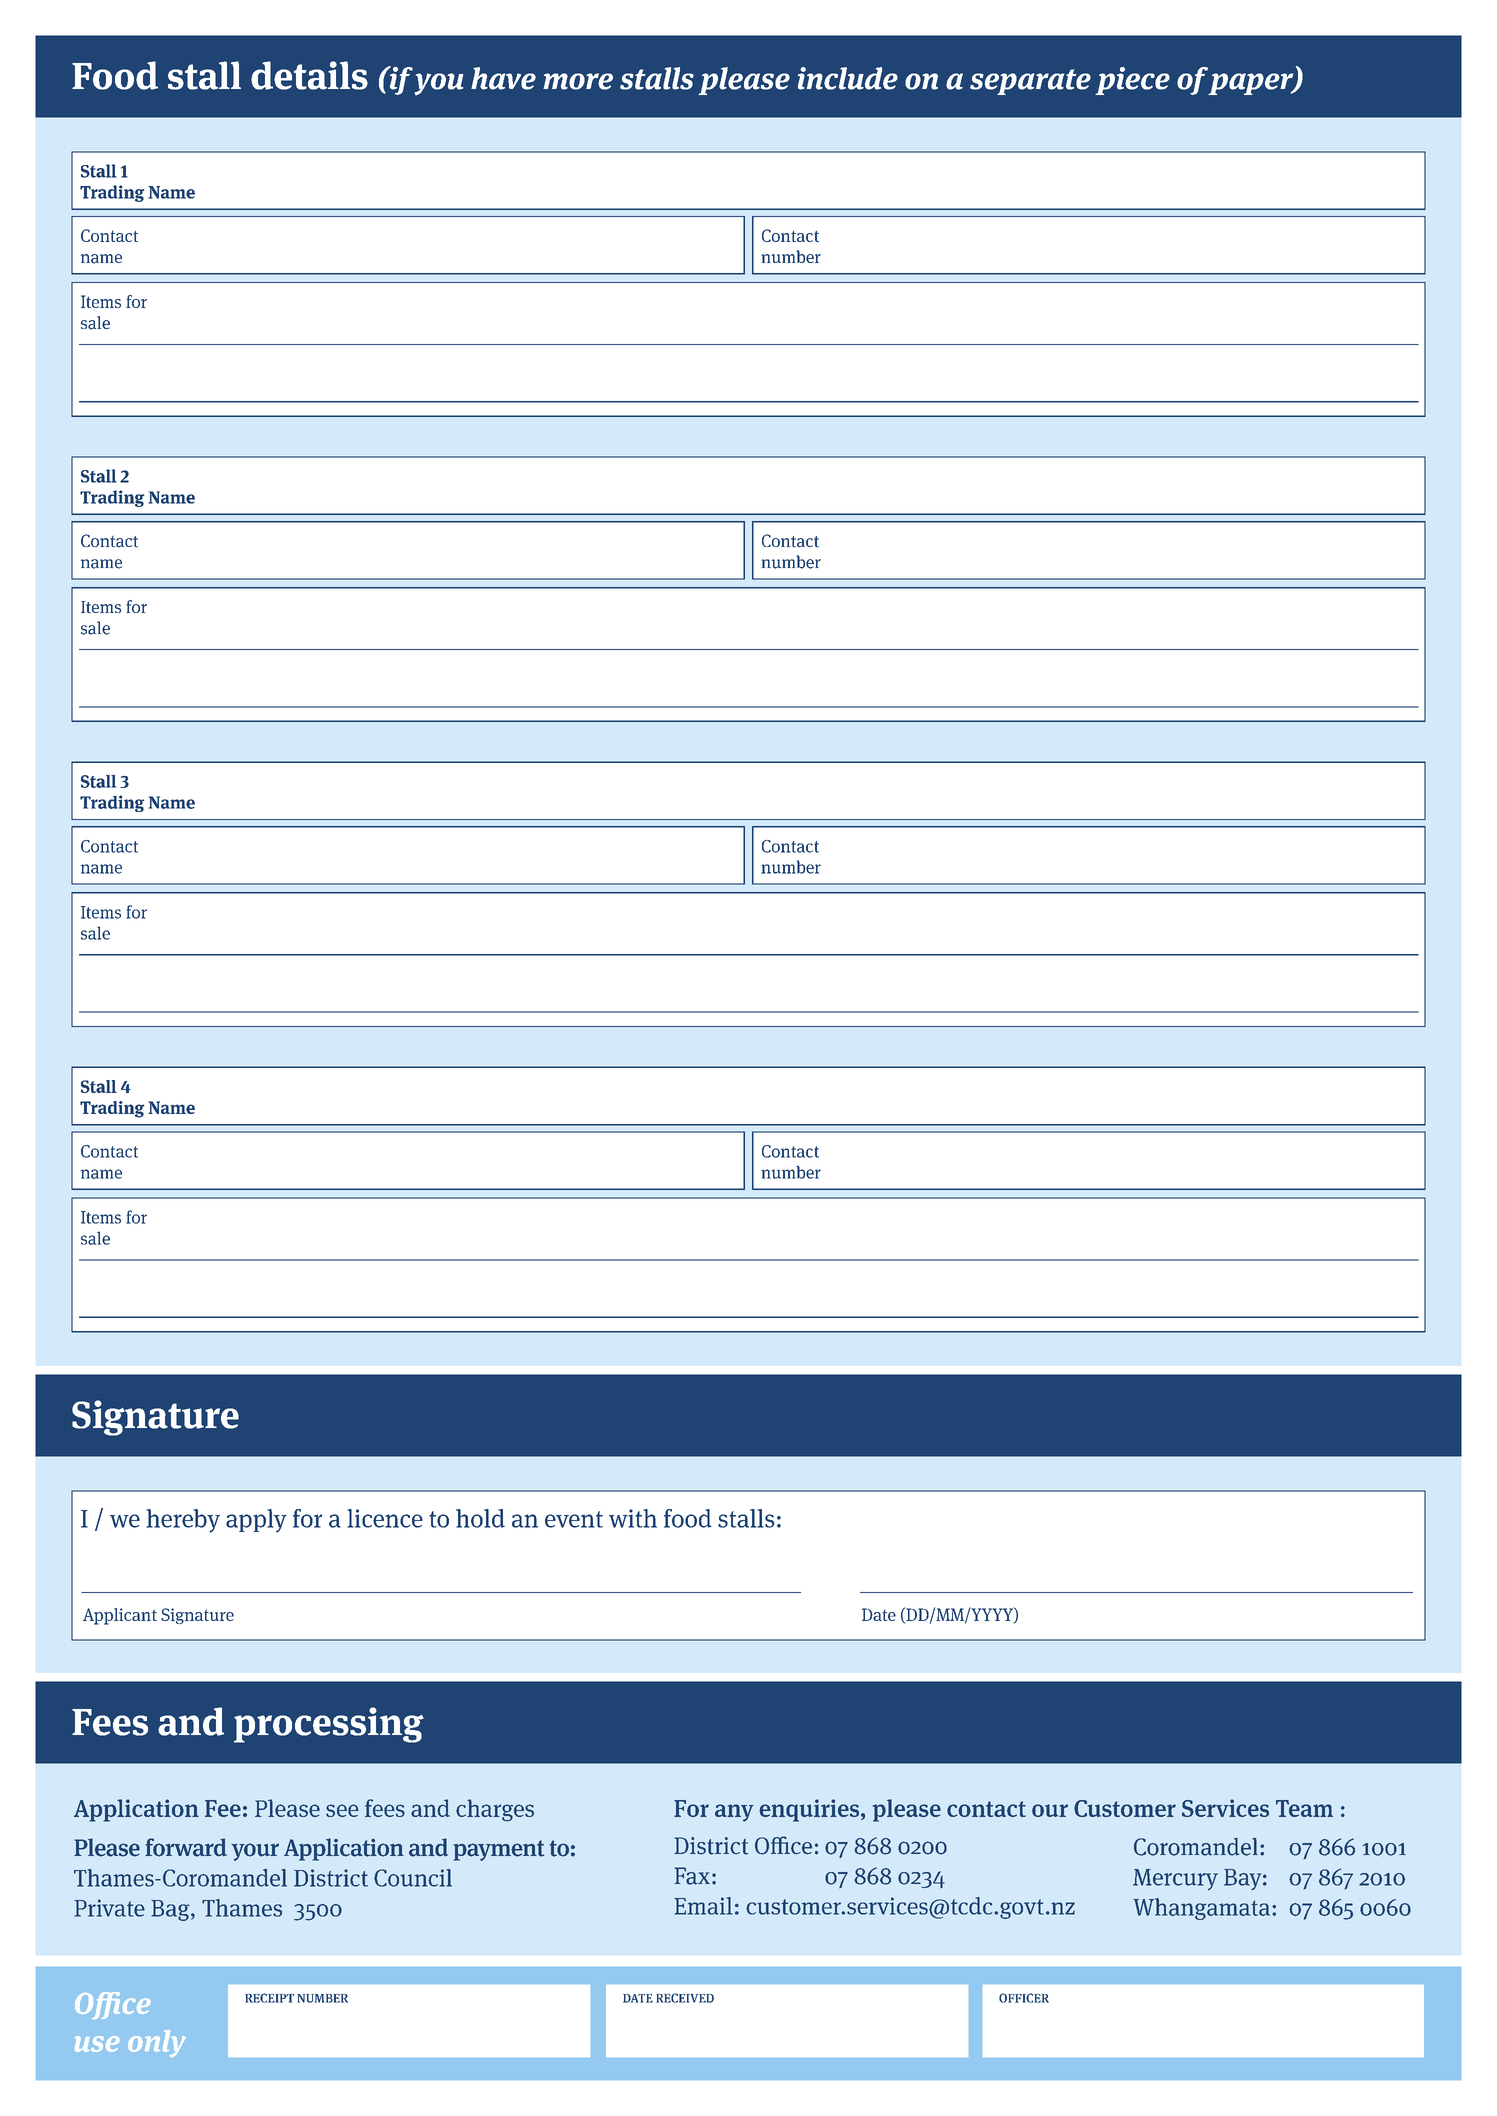 This screenshot has height=2116, width=1497. Describe the element at coordinates (503, 78) in the screenshot. I see `have` at that location.
